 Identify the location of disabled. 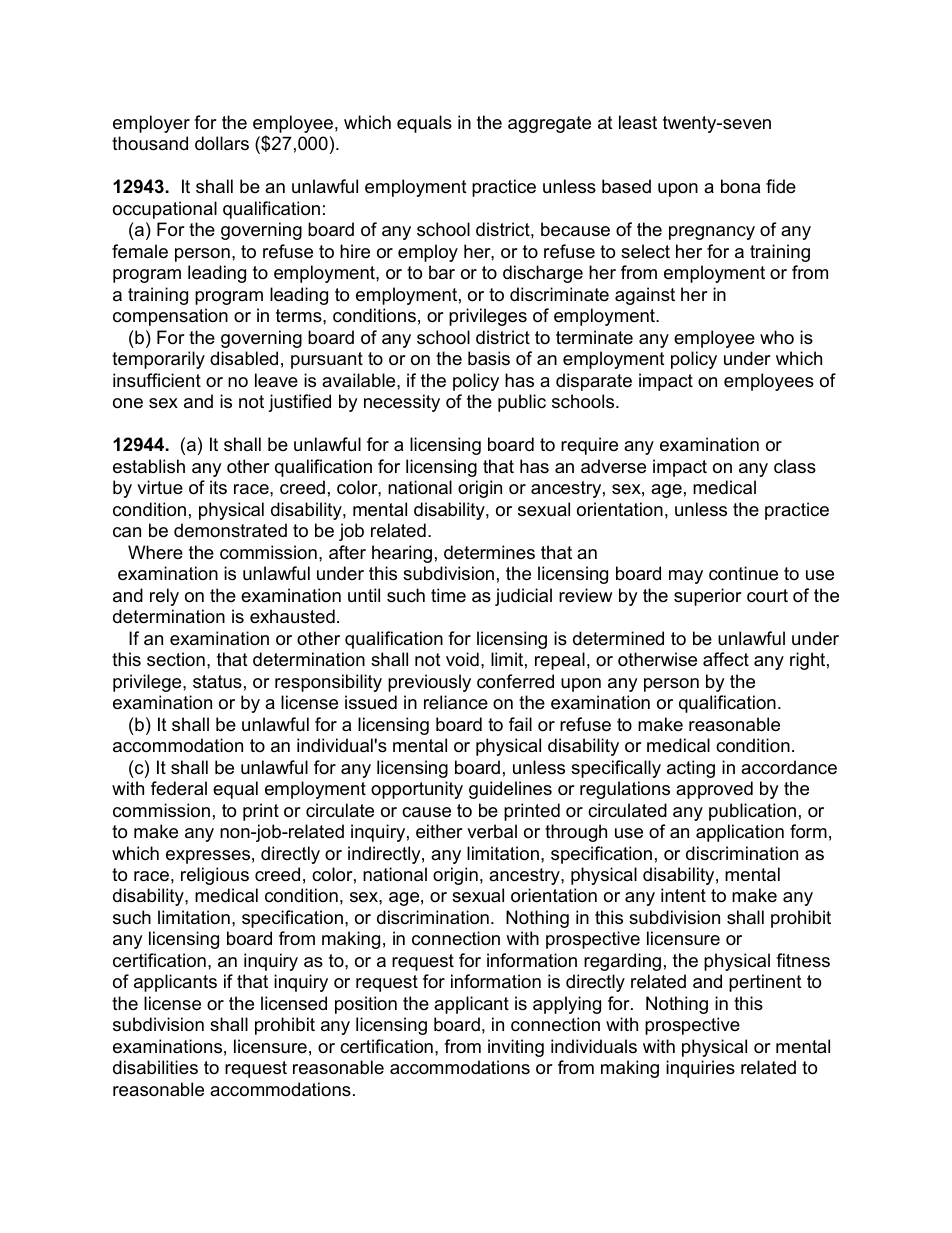
(244, 358).
